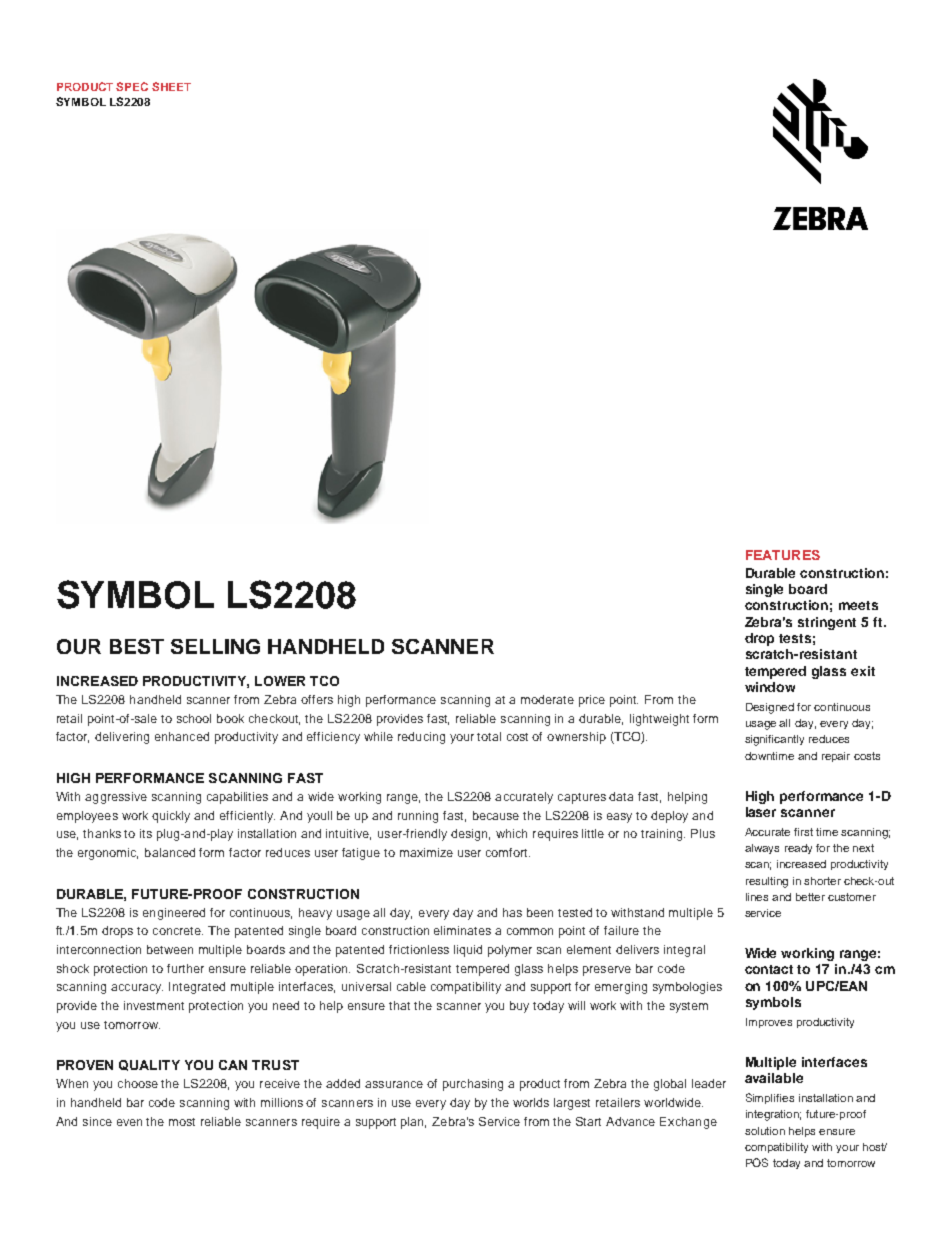 This document has height=1233, width=952. I want to click on most, so click(182, 1122).
